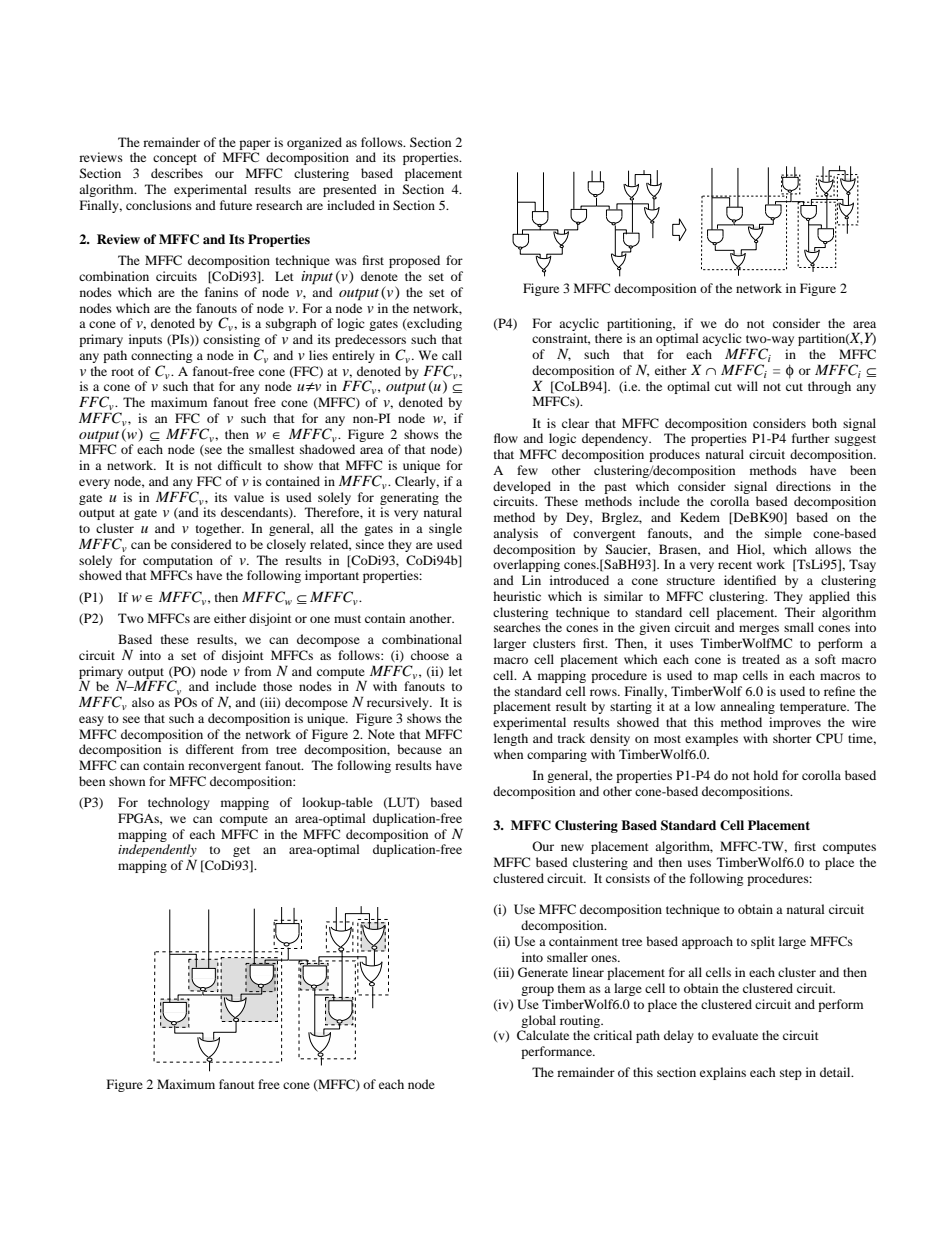 The image size is (952, 1233). What do you see at coordinates (517, 596) in the page?
I see `heuristic` at bounding box center [517, 596].
